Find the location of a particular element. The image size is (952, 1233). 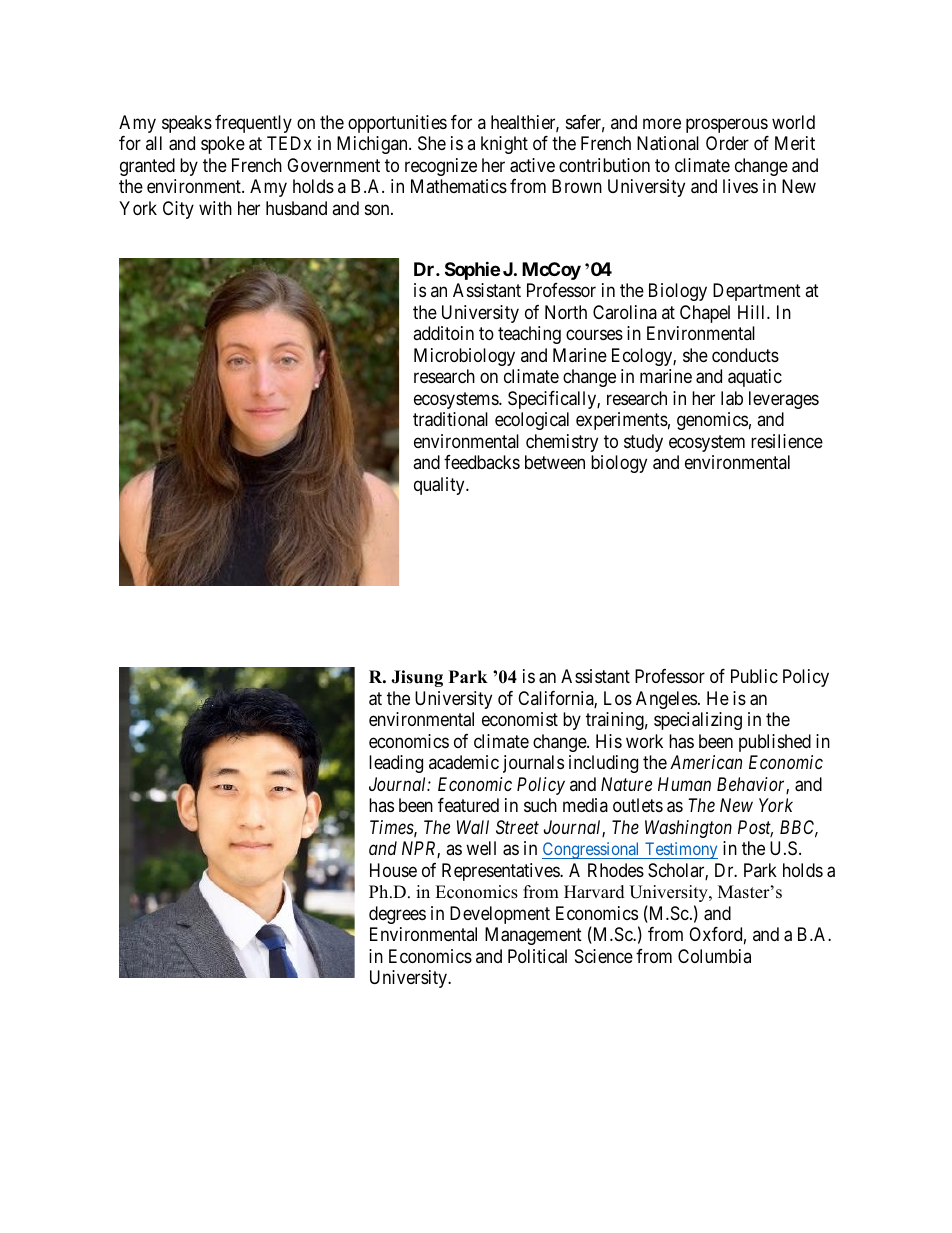

spoke is located at coordinates (223, 145).
